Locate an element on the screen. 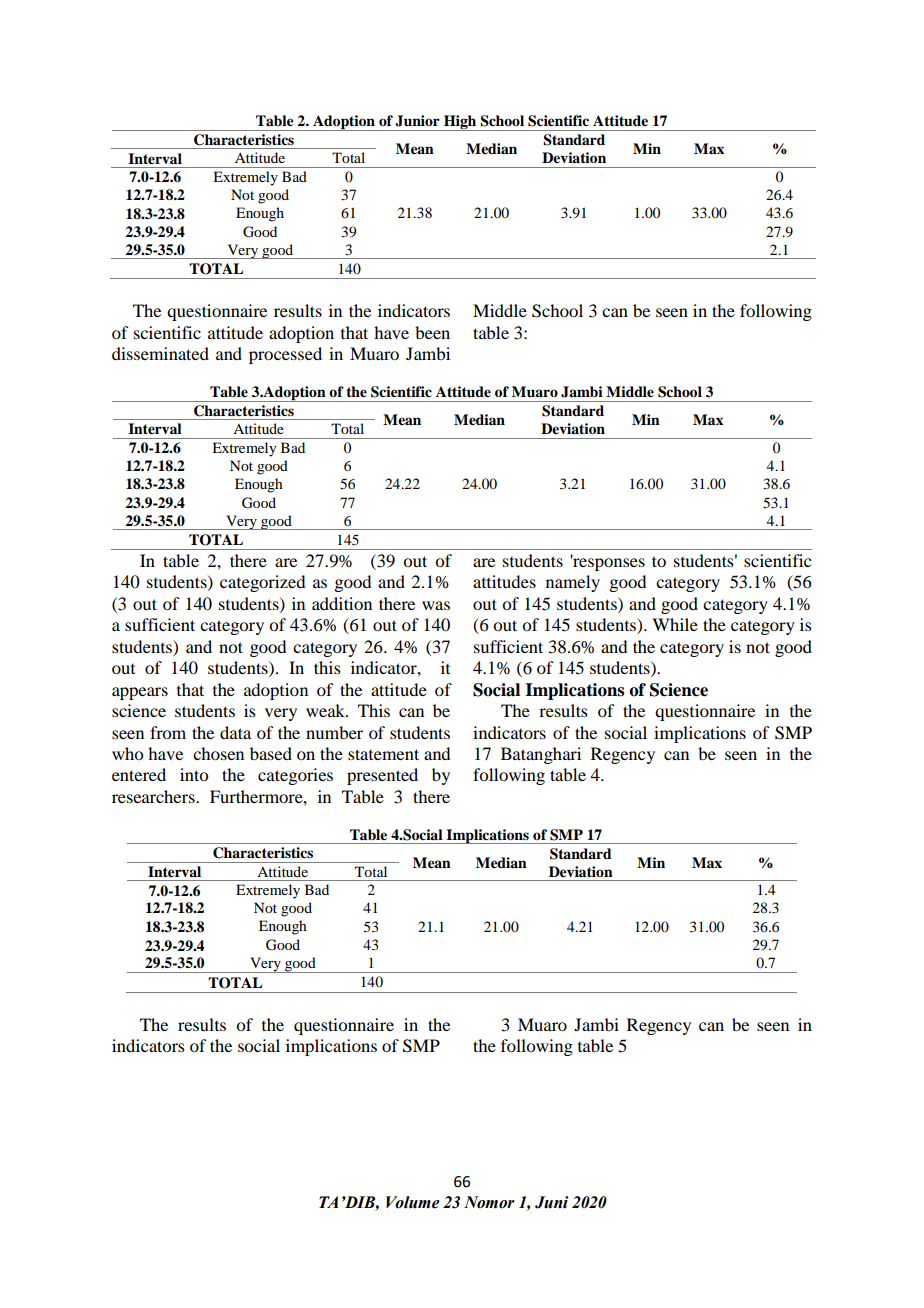 This screenshot has width=924, height=1308. Volume is located at coordinates (413, 1202).
